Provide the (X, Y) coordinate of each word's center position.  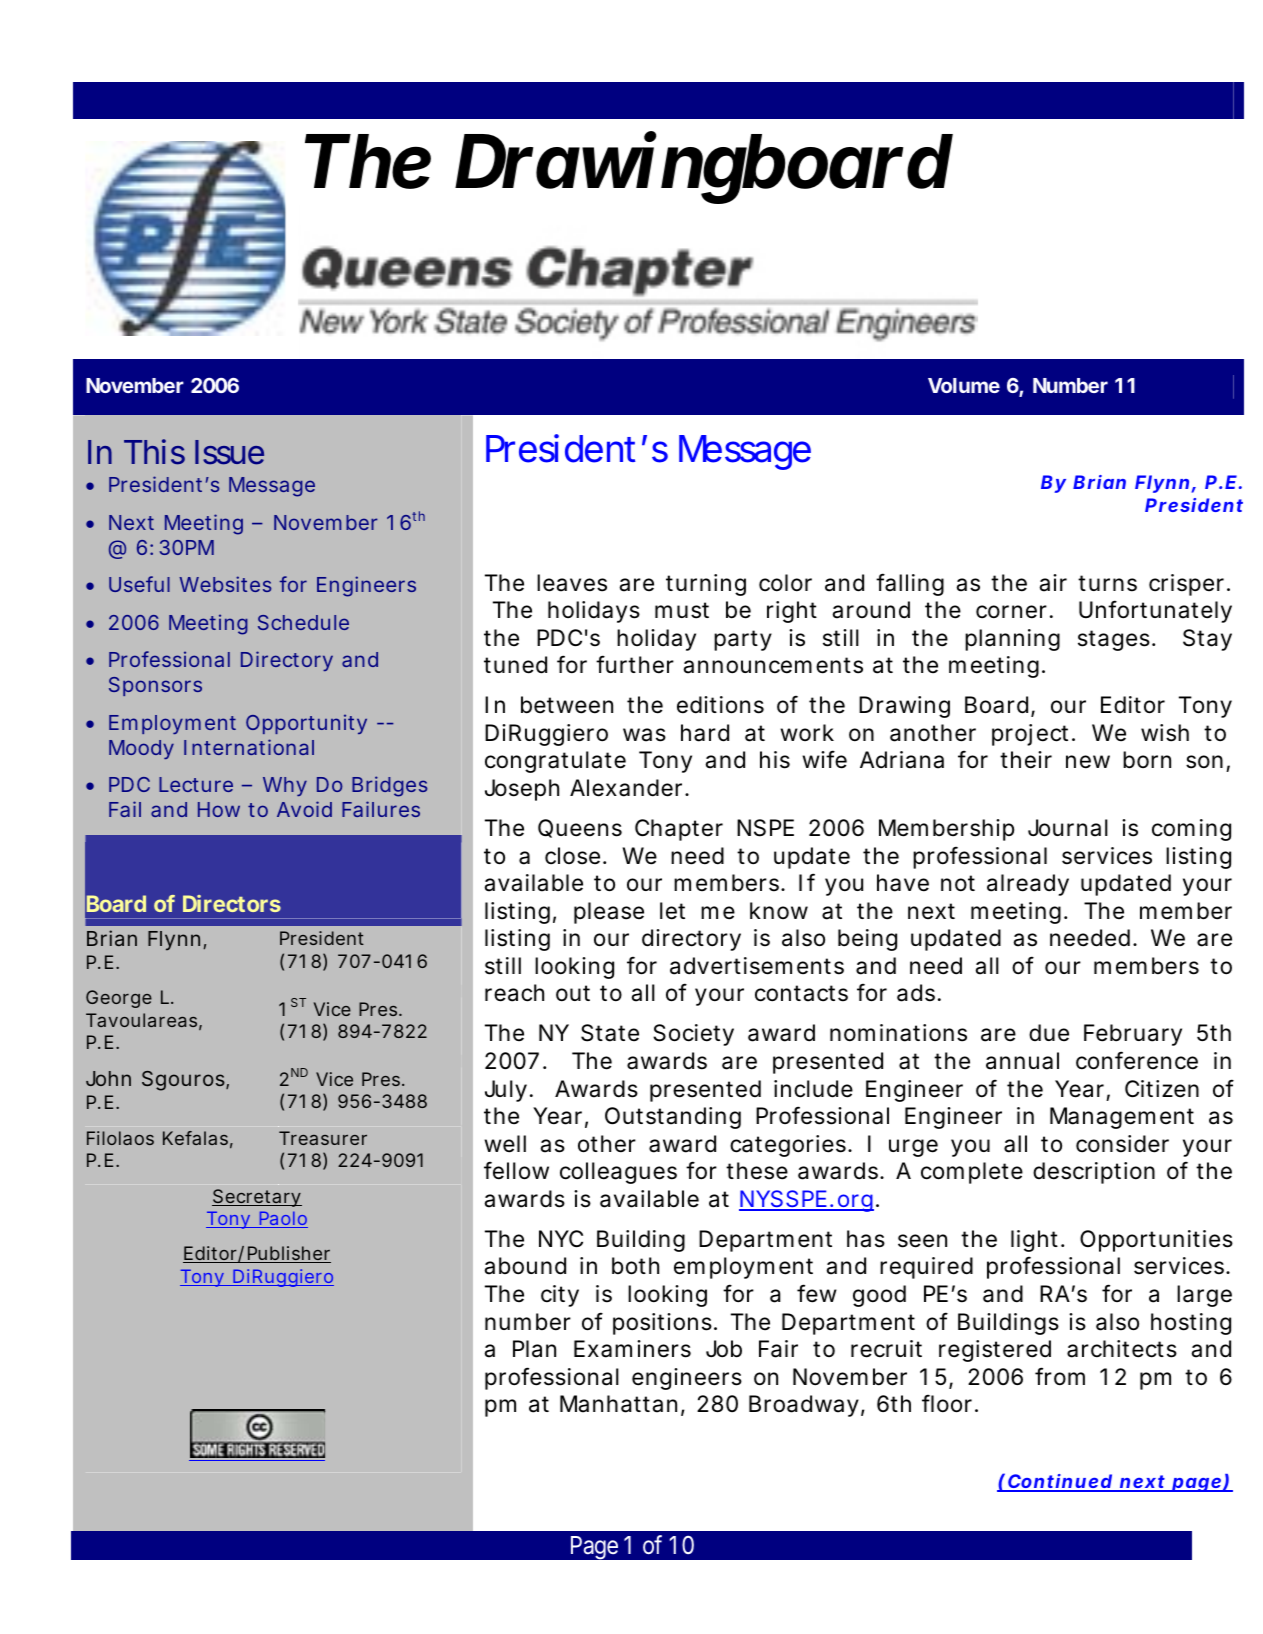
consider (1122, 1144)
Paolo (282, 1219)
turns (1107, 583)
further (635, 664)
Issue (229, 452)
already (1028, 885)
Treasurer (323, 1138)
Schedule (303, 622)
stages (1114, 640)
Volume (964, 385)
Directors (232, 903)
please (609, 913)
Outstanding (673, 1118)
